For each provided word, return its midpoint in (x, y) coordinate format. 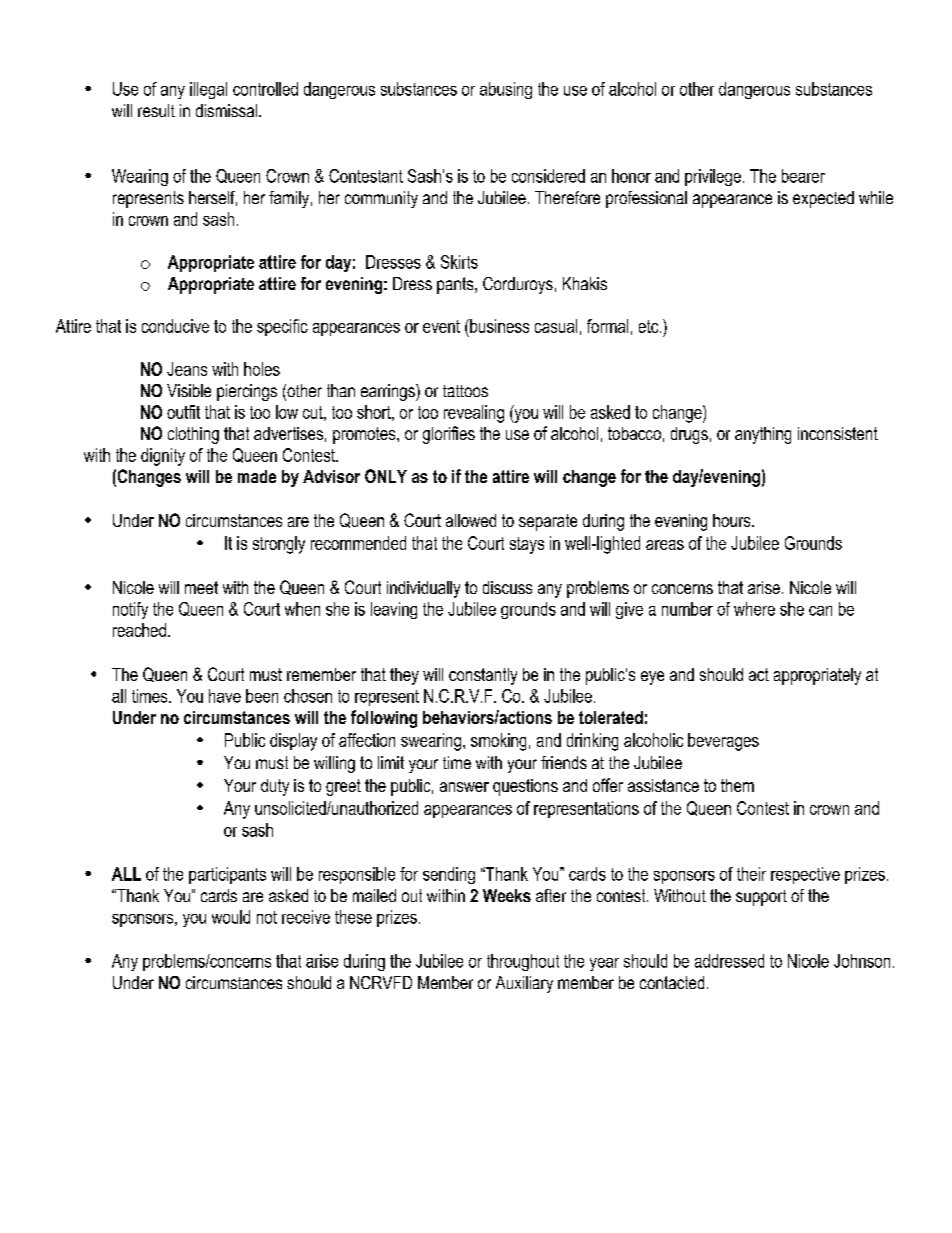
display (293, 742)
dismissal (226, 110)
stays (527, 545)
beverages (723, 742)
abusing (506, 90)
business (498, 326)
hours (733, 520)
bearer (803, 176)
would (231, 917)
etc (650, 326)
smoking (498, 742)
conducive (175, 326)
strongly (279, 545)
